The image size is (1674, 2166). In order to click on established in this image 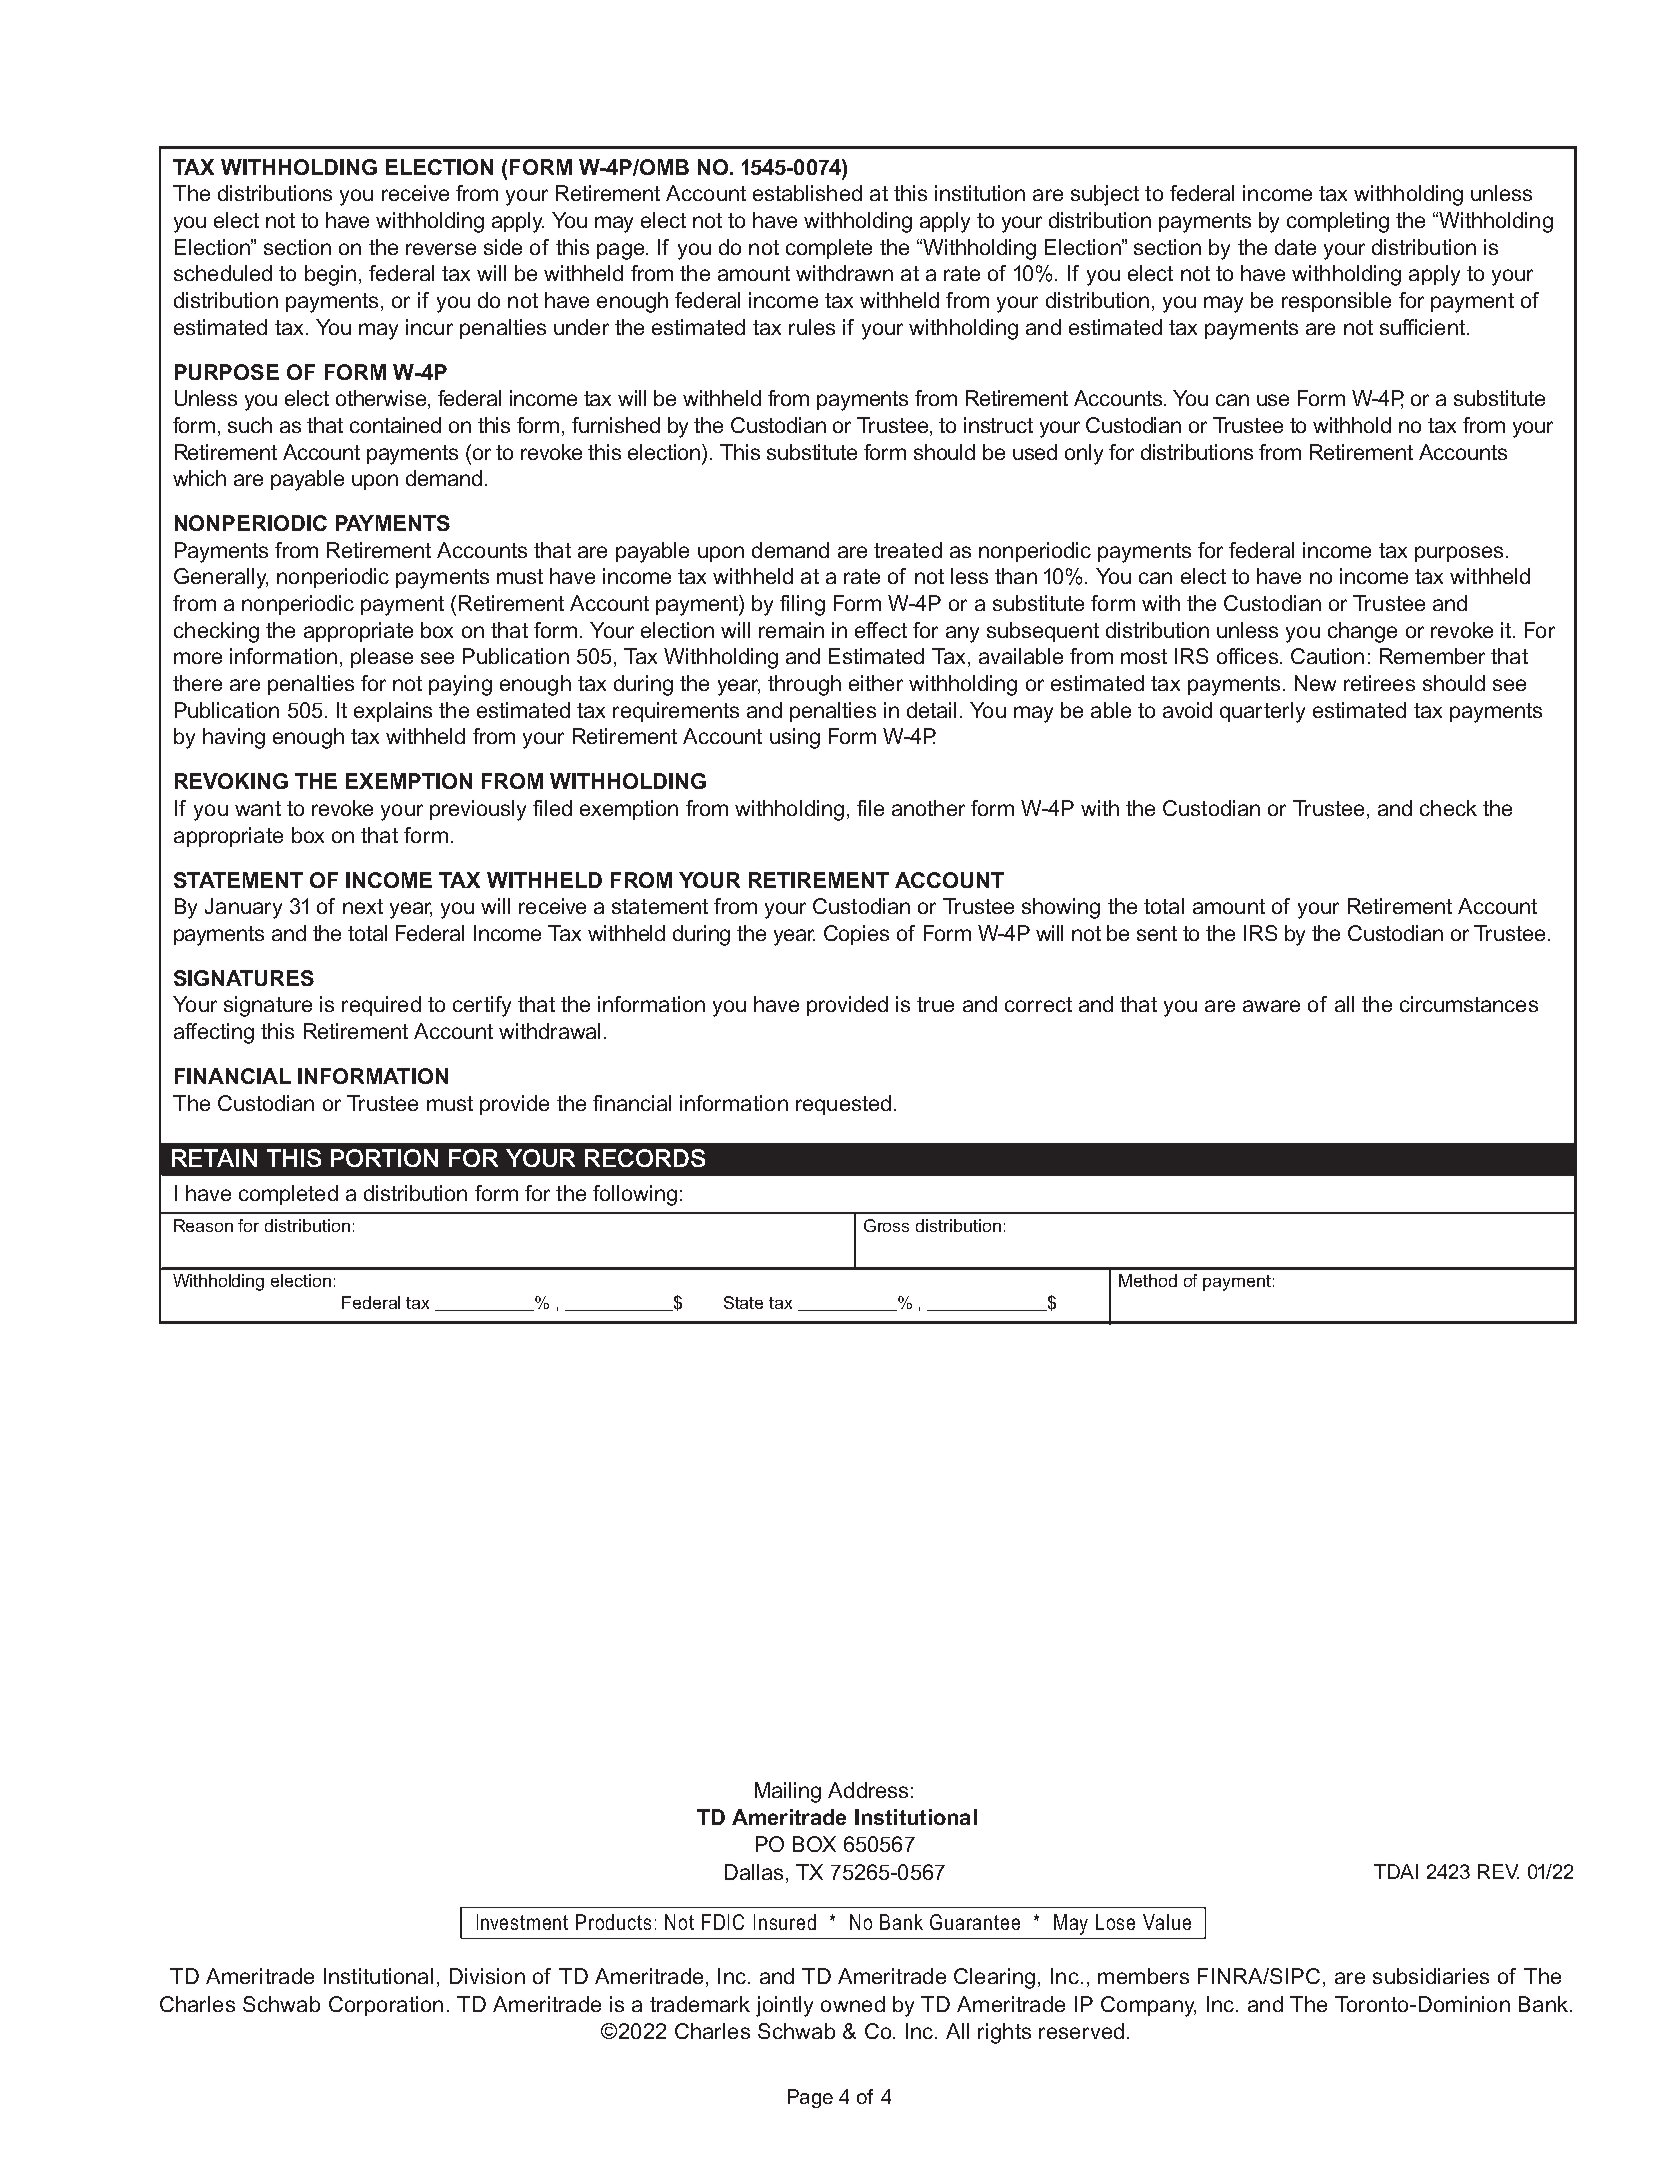, I will do `click(807, 193)`.
